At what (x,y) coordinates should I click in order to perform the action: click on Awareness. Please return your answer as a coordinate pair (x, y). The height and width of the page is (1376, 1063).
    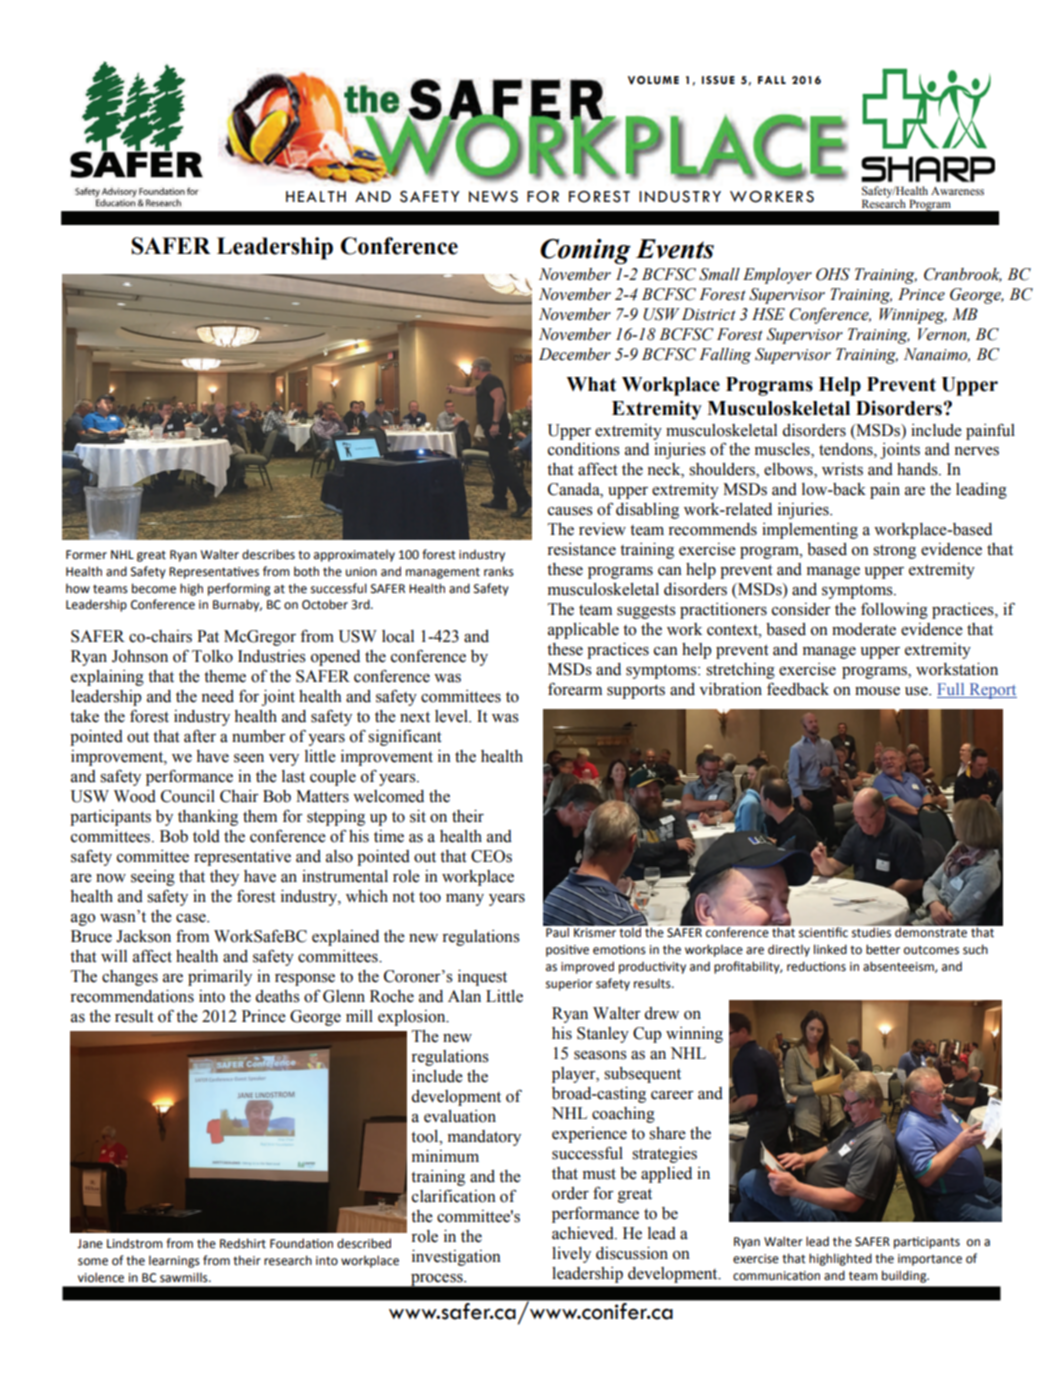
    Looking at the image, I should click on (957, 191).
